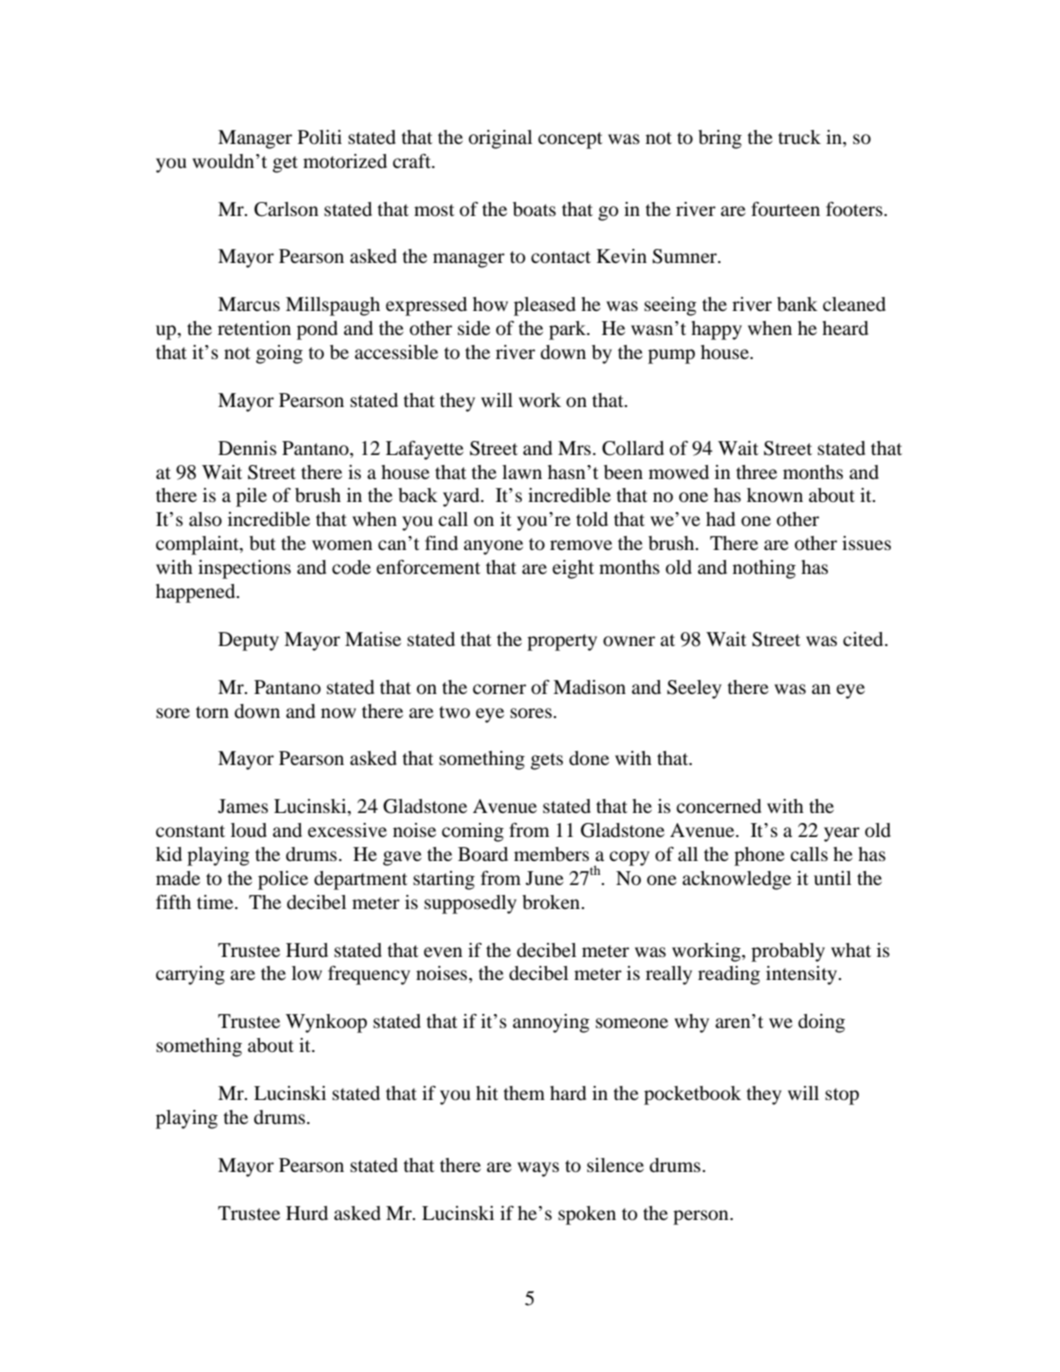  I want to click on known, so click(775, 495).
